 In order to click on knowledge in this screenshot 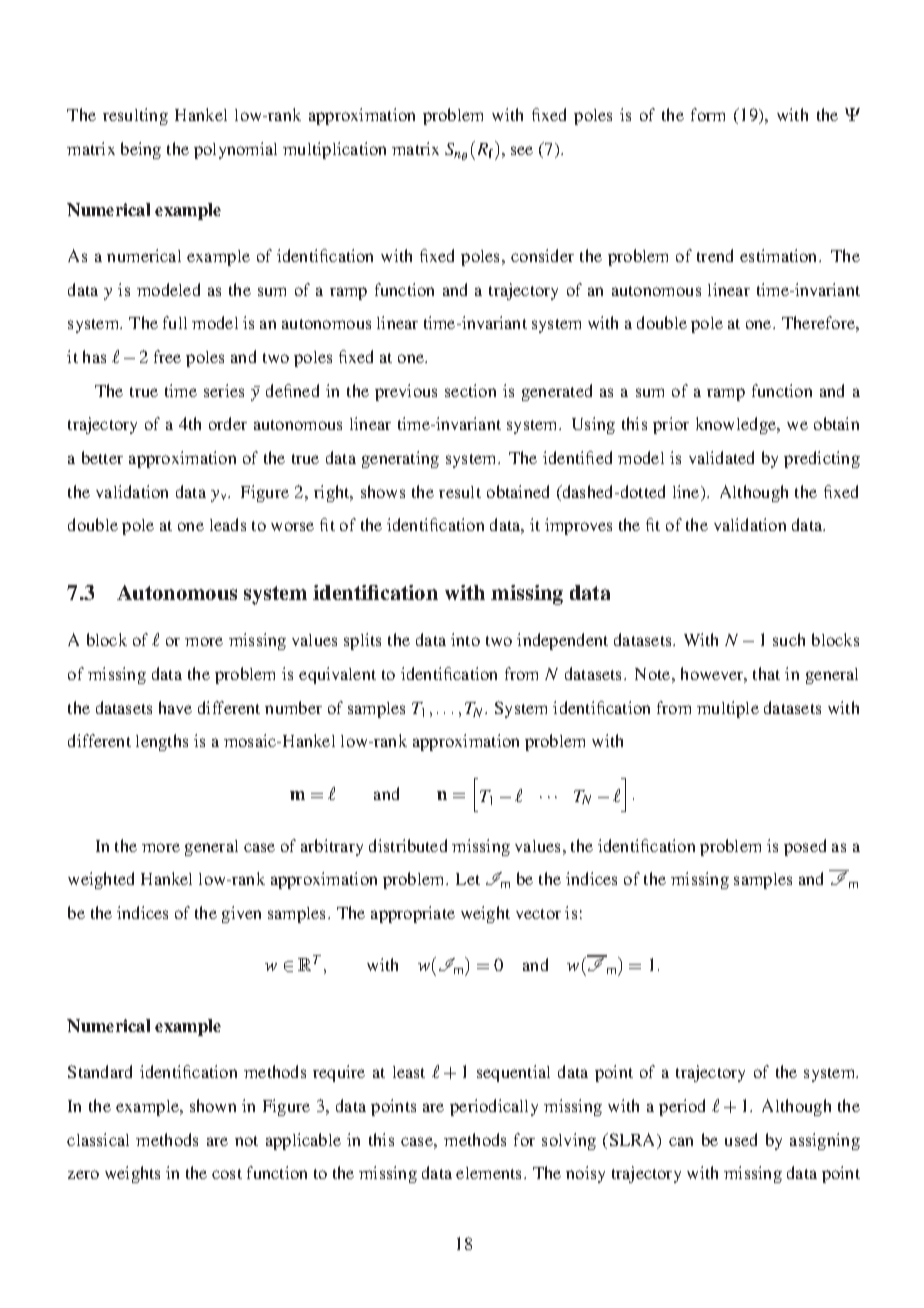, I will do `click(737, 425)`.
